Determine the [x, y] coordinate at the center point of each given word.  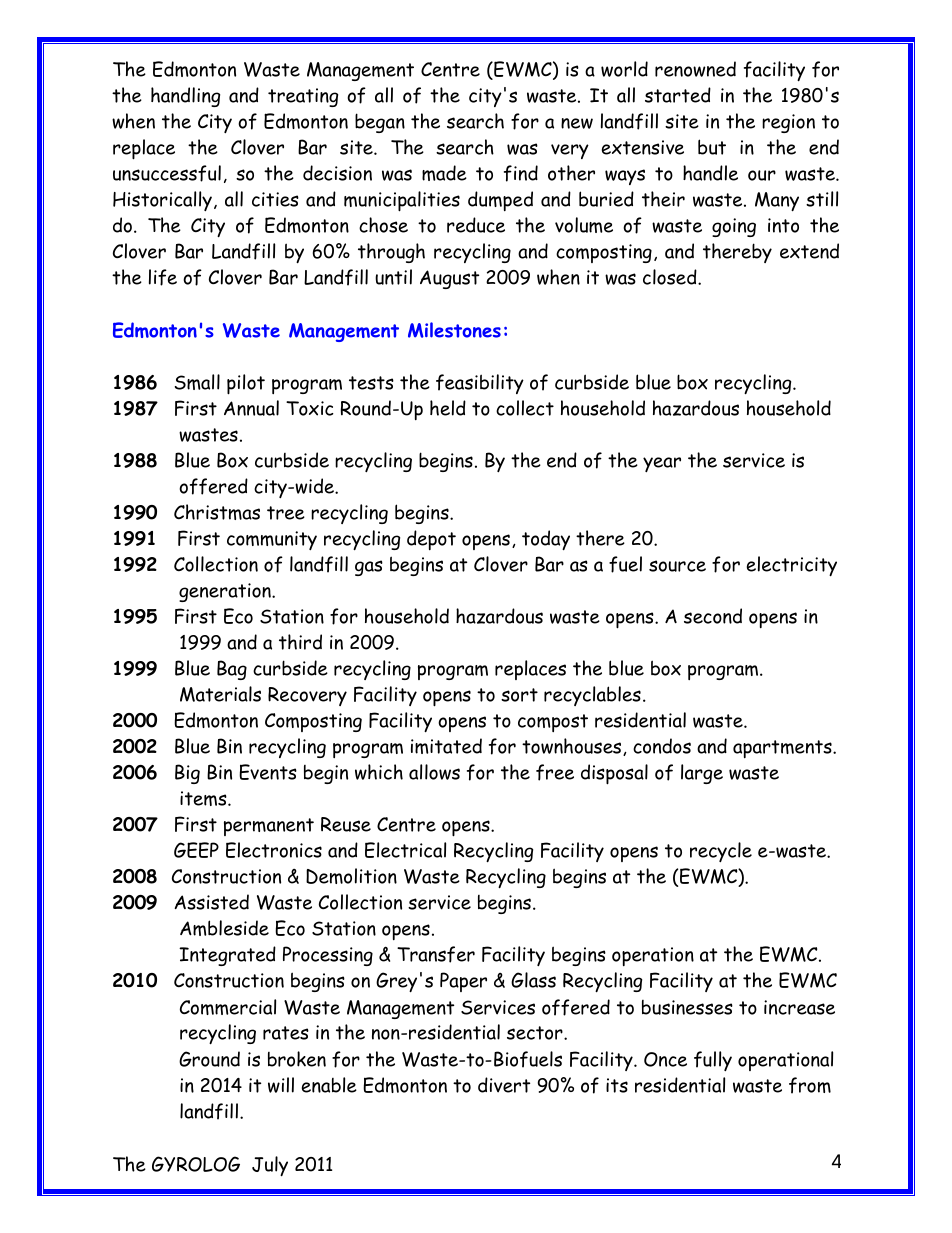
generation [226, 592]
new [577, 123]
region [788, 123]
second [713, 616]
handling [185, 97]
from [810, 1085]
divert [504, 1085]
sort [519, 695]
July [270, 1166]
